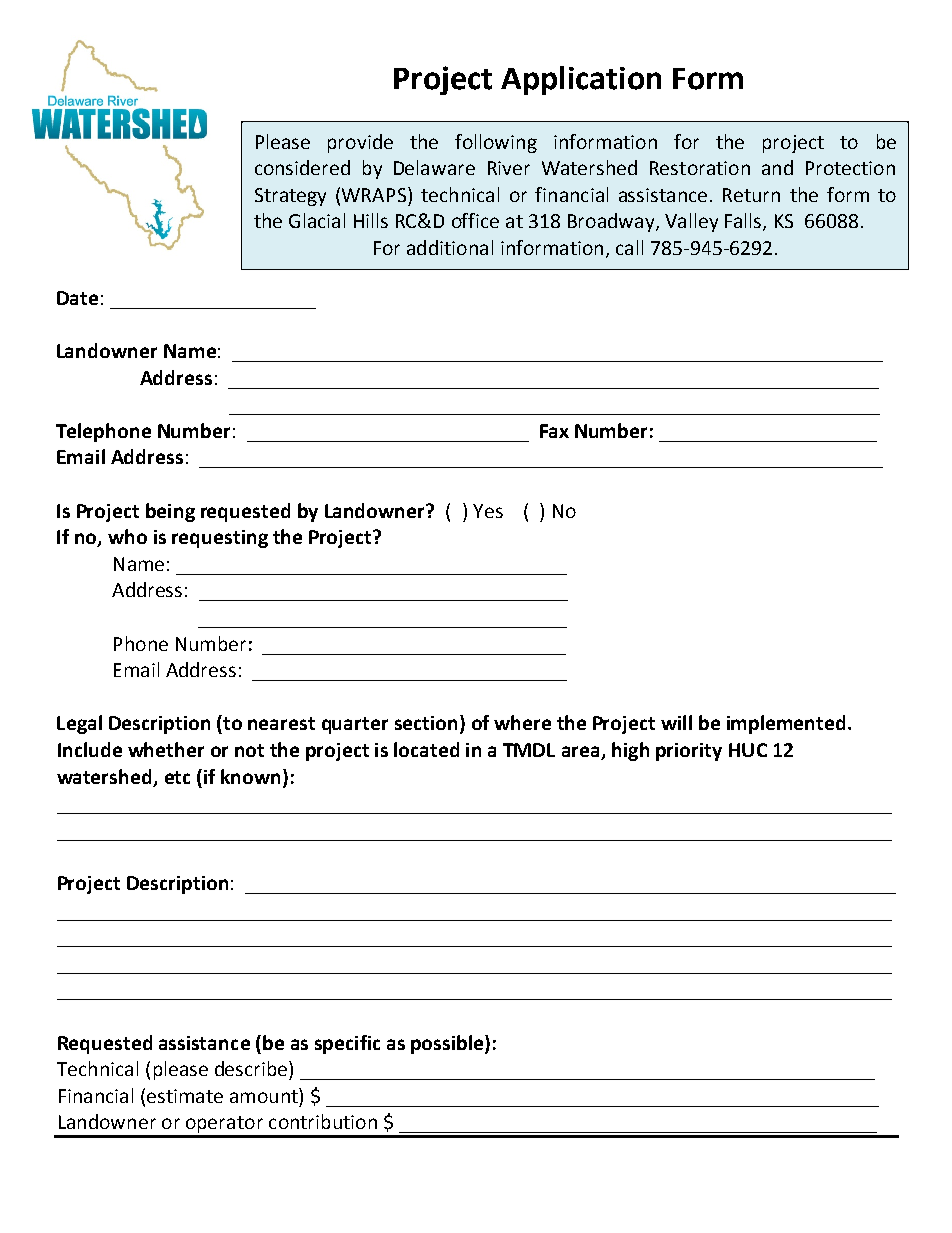  What do you see at coordinates (700, 168) in the screenshot?
I see `Restoration` at bounding box center [700, 168].
